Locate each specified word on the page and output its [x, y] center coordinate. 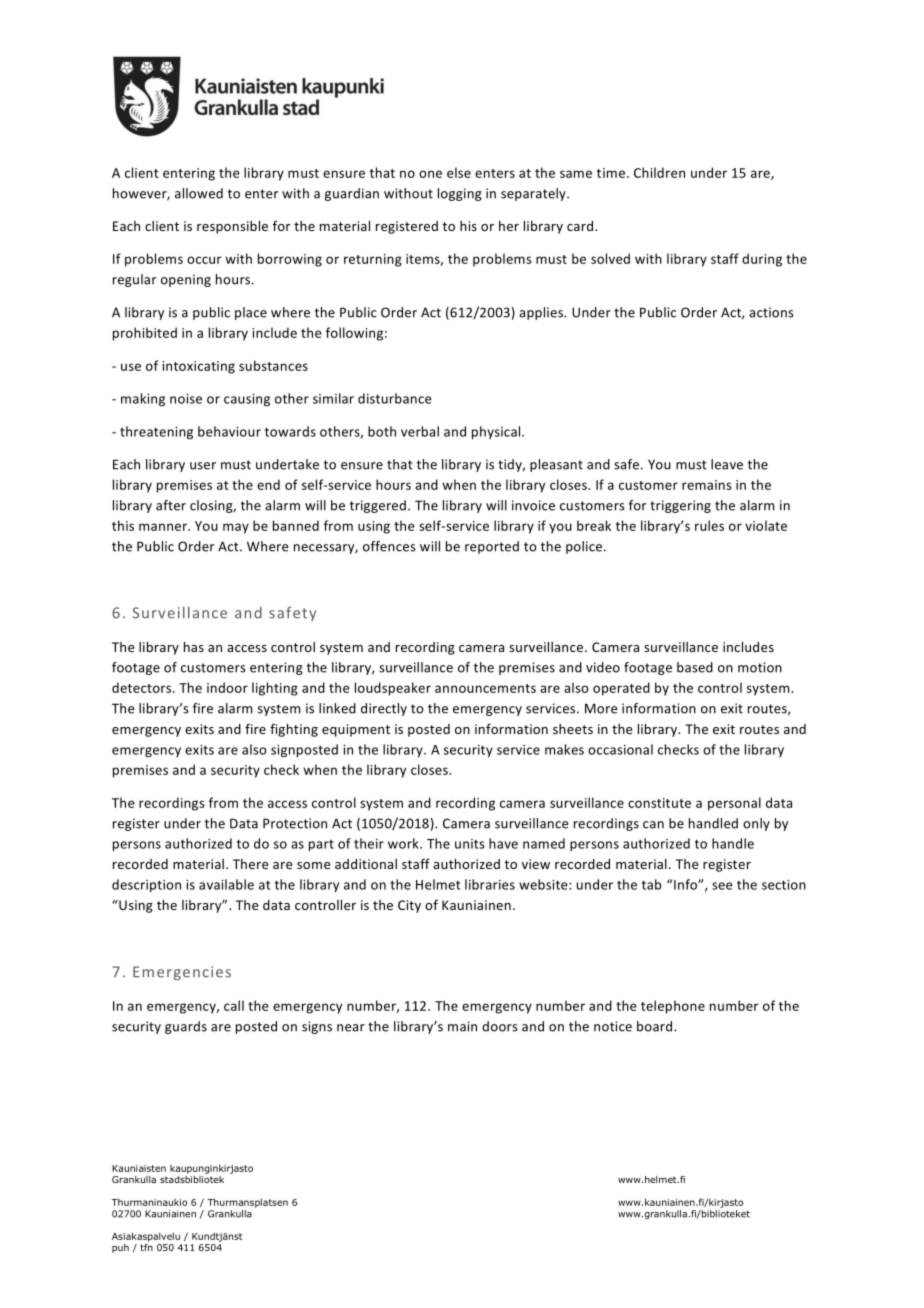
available [226, 884]
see [722, 886]
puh [120, 1248]
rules [709, 525]
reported [492, 547]
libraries [490, 884]
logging [460, 194]
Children [659, 172]
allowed [199, 193]
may [236, 528]
